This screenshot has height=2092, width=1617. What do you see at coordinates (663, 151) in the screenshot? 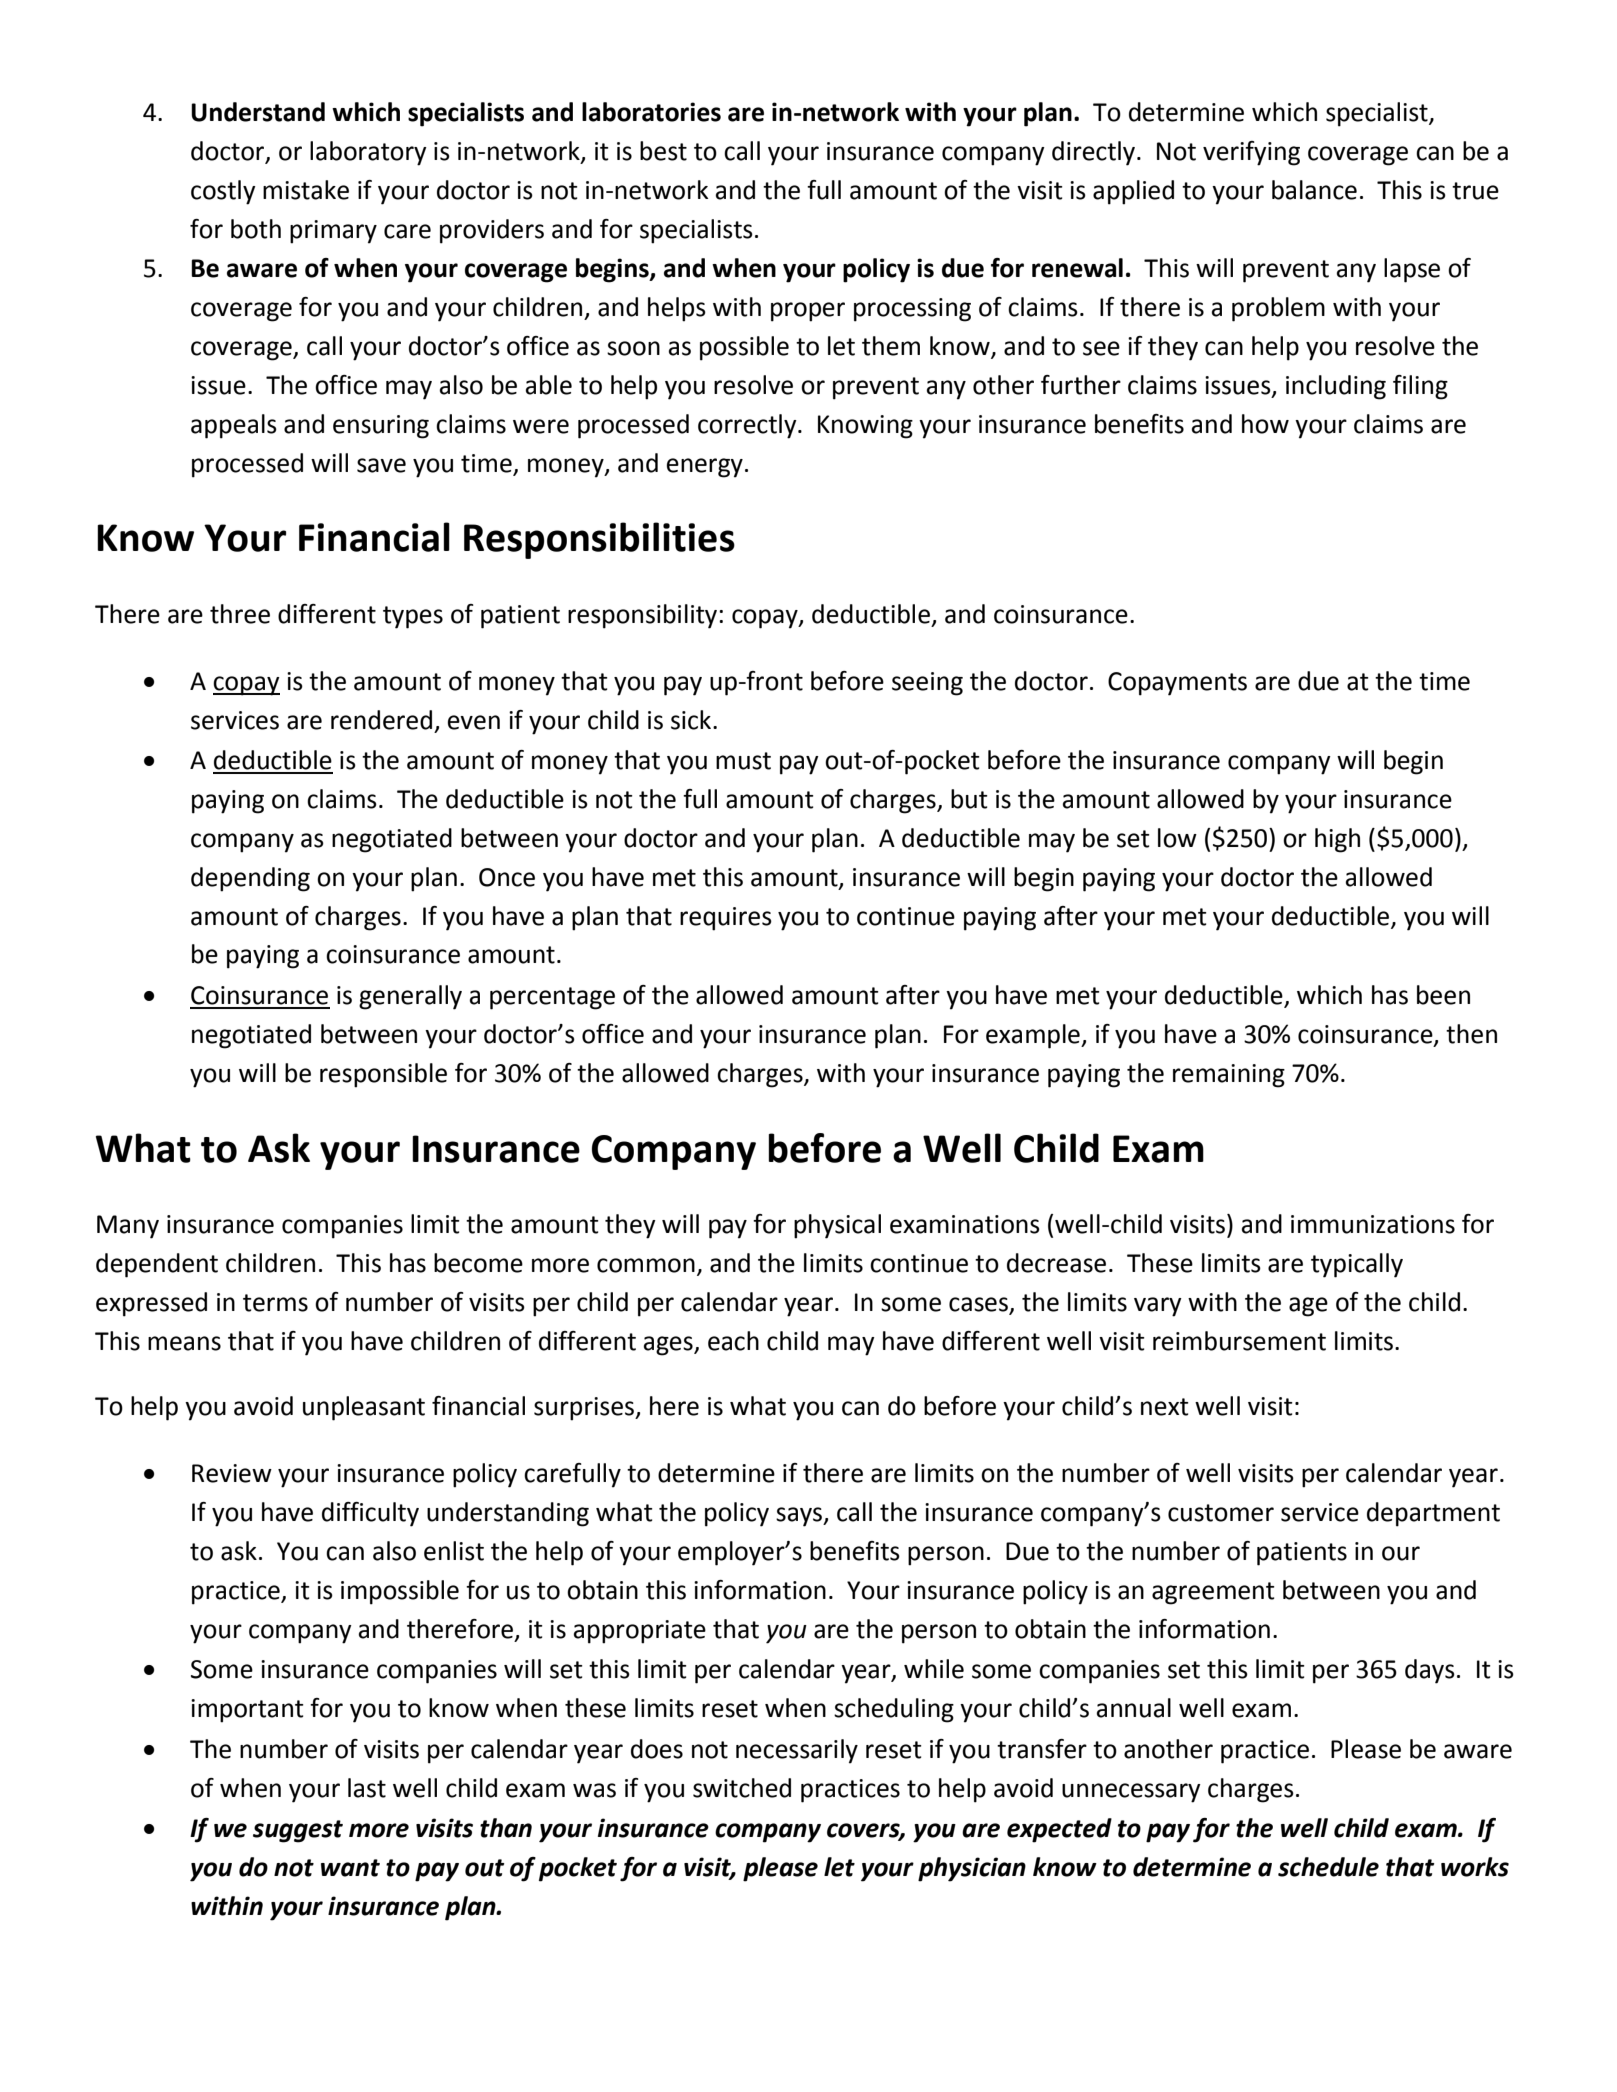
I see `best` at bounding box center [663, 151].
